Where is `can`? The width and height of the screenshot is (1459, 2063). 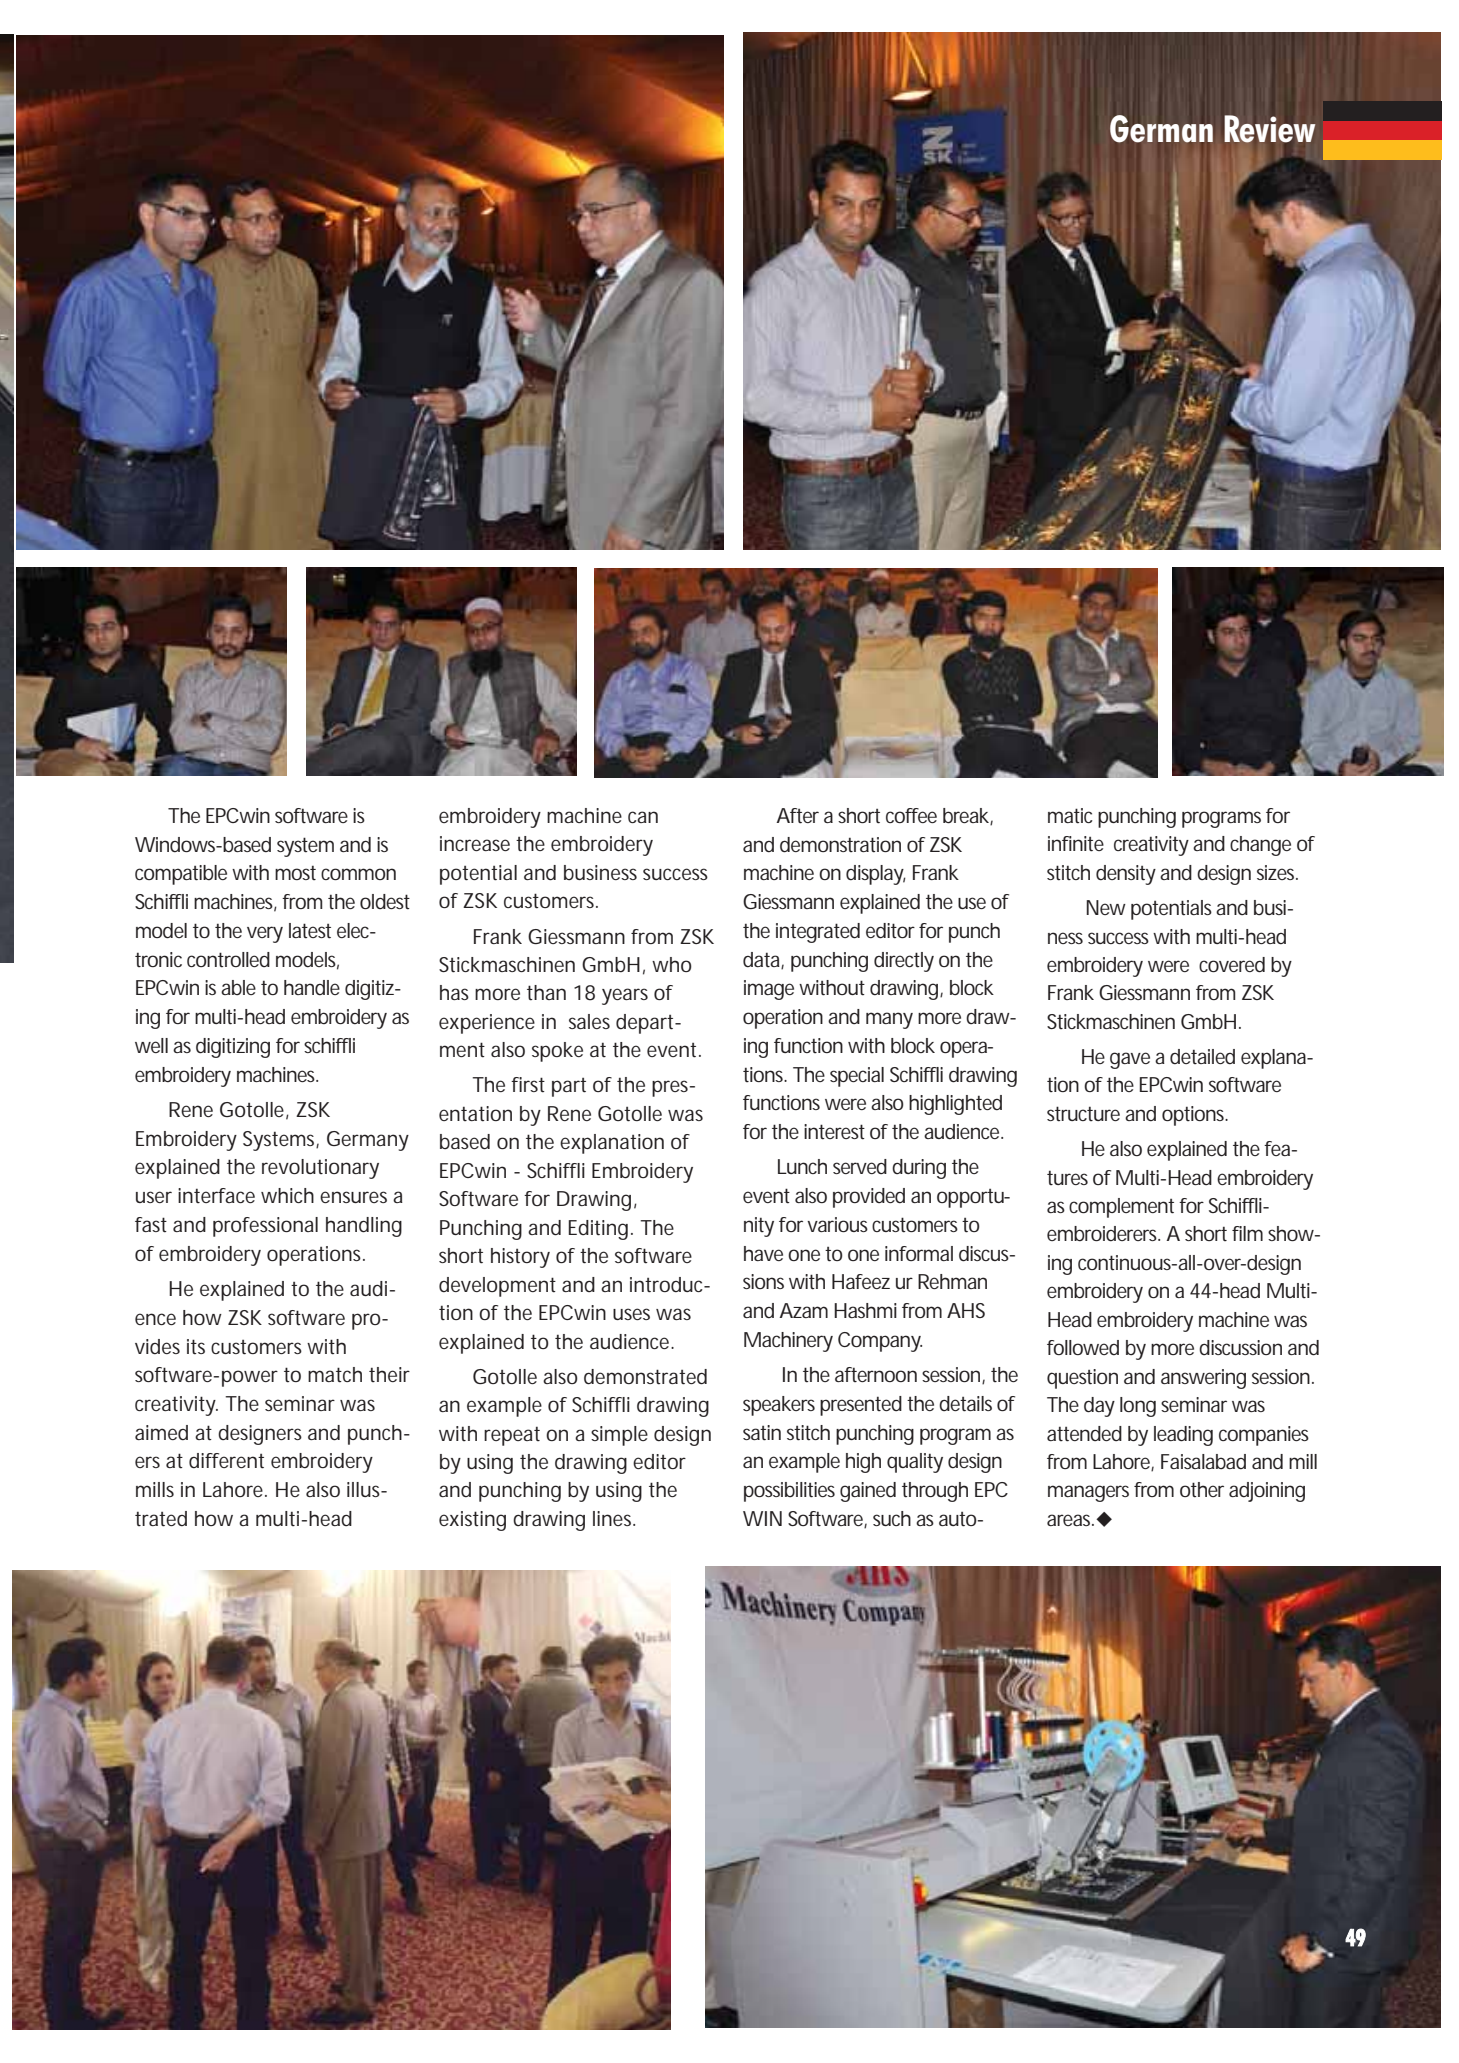 can is located at coordinates (643, 817).
